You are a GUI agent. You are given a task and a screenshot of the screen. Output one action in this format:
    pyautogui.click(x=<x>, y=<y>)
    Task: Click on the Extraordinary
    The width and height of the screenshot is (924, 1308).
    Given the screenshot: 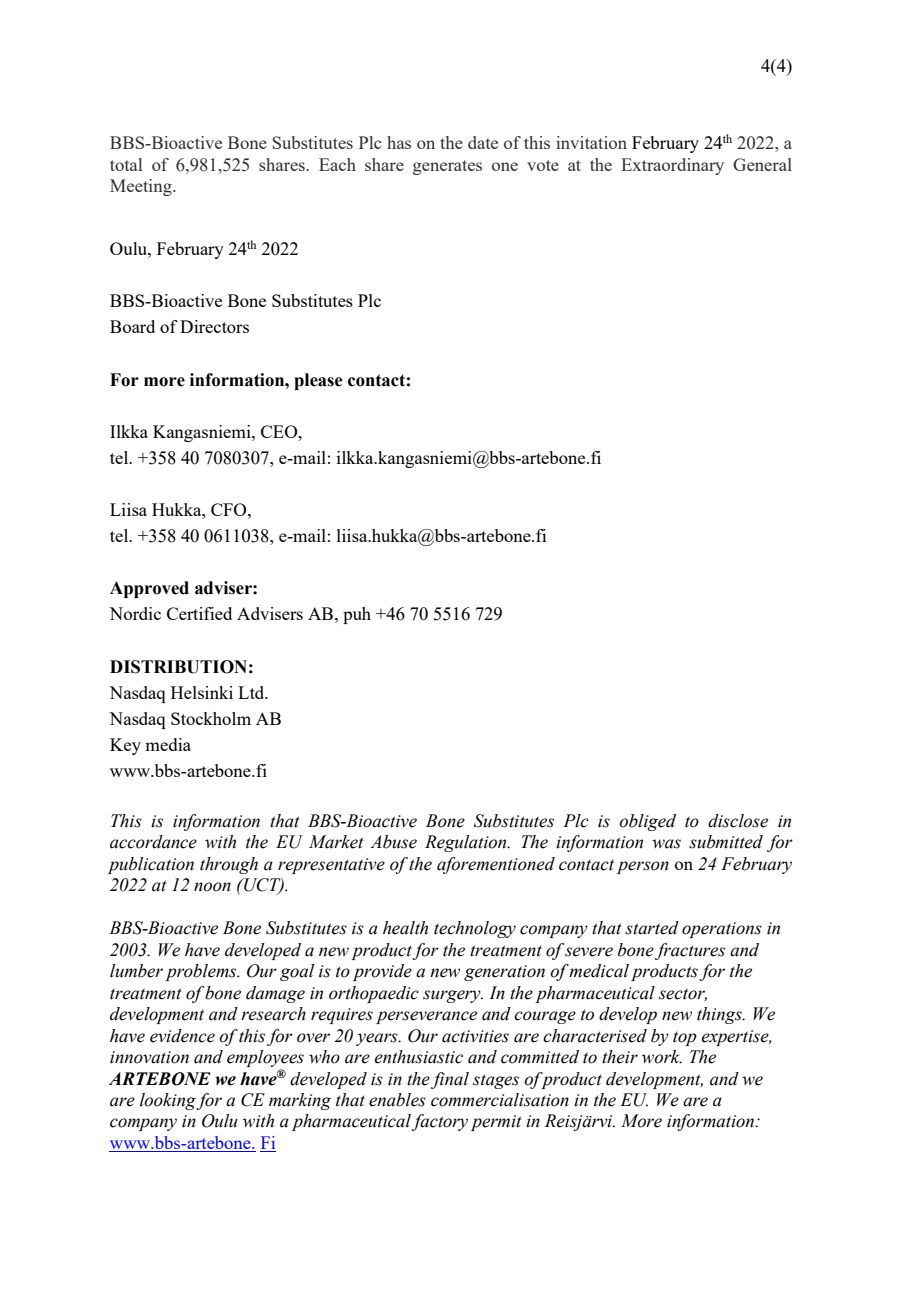 What is the action you would take?
    pyautogui.click(x=672, y=166)
